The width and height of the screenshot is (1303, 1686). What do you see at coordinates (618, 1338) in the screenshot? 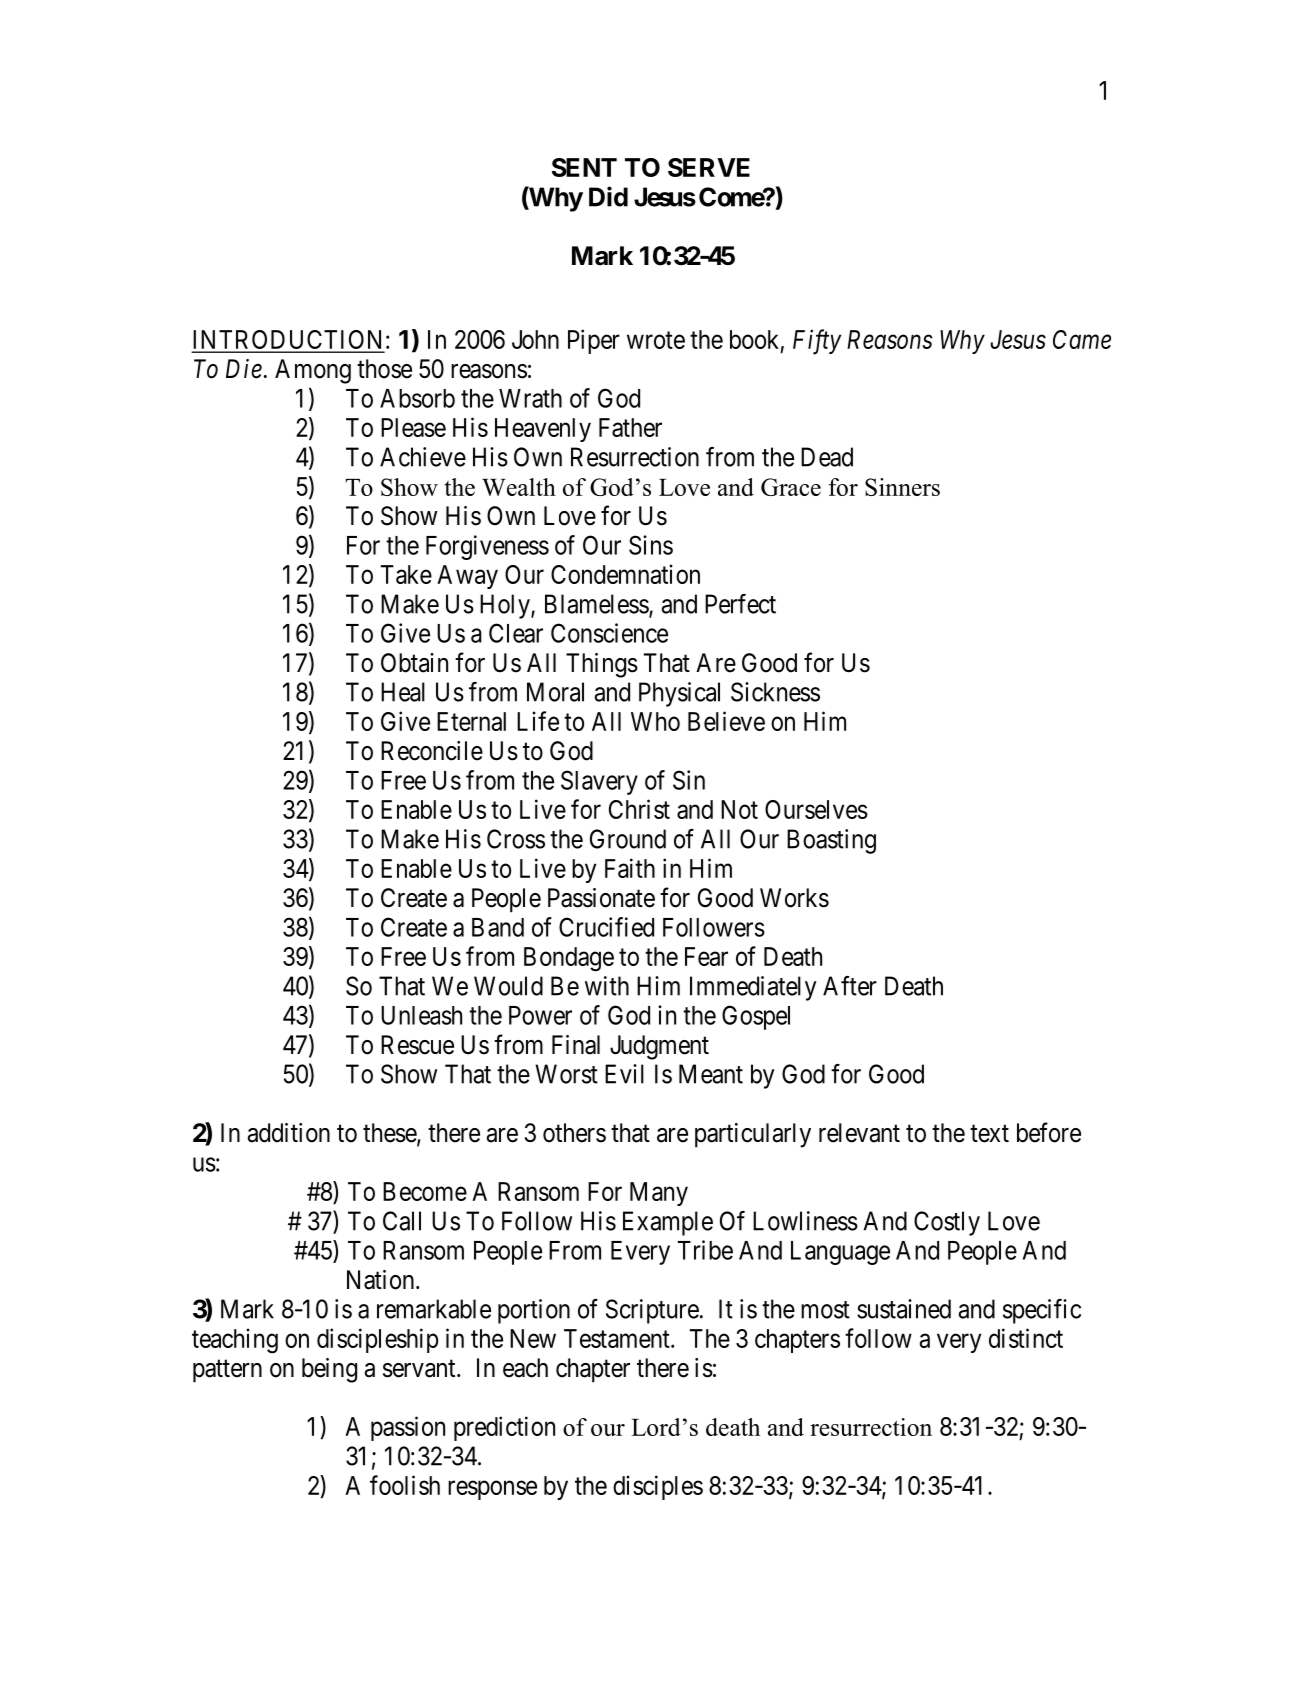
I see `Testament` at bounding box center [618, 1338].
